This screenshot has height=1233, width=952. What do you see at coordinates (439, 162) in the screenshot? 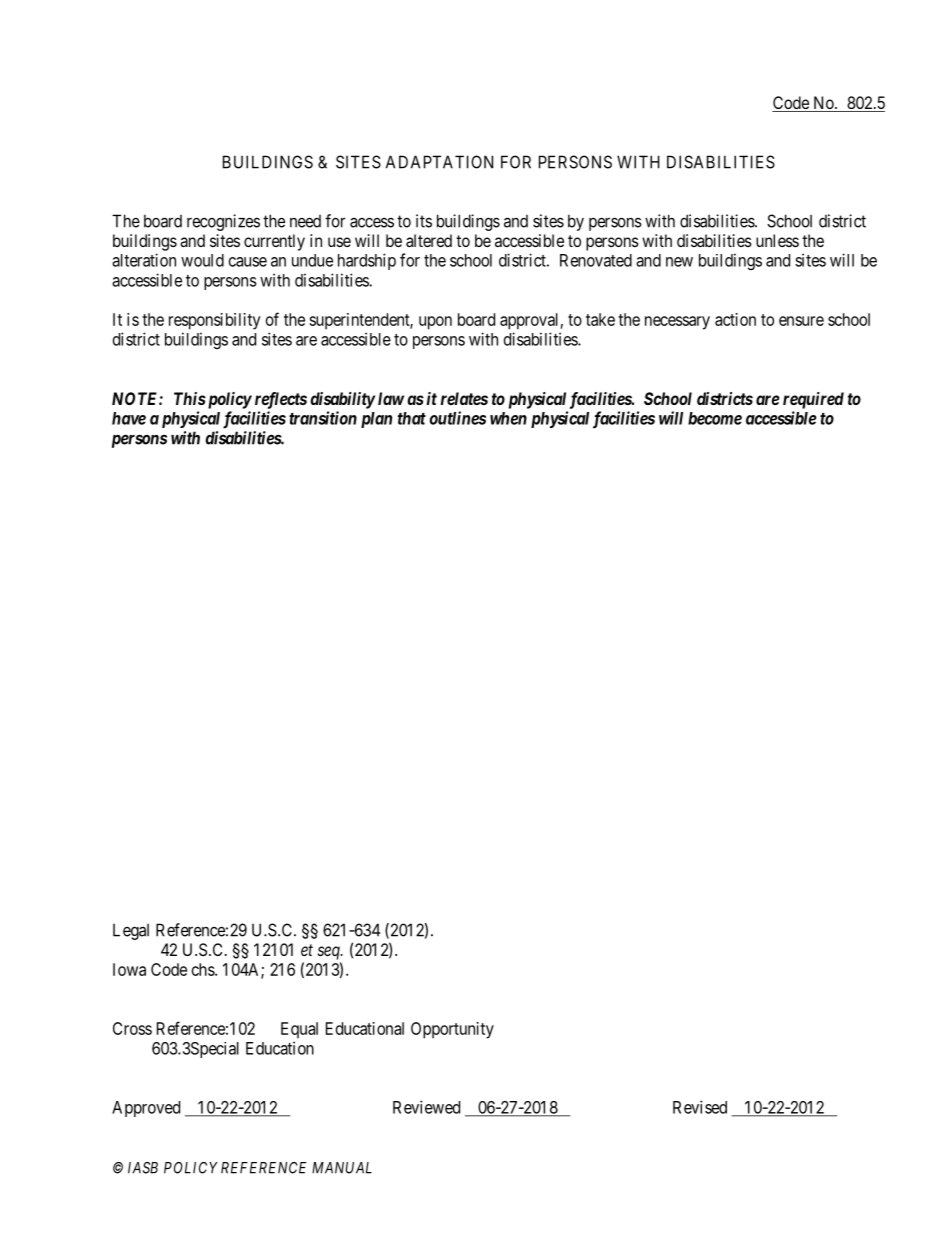
I see `ADAPTATION` at bounding box center [439, 162].
